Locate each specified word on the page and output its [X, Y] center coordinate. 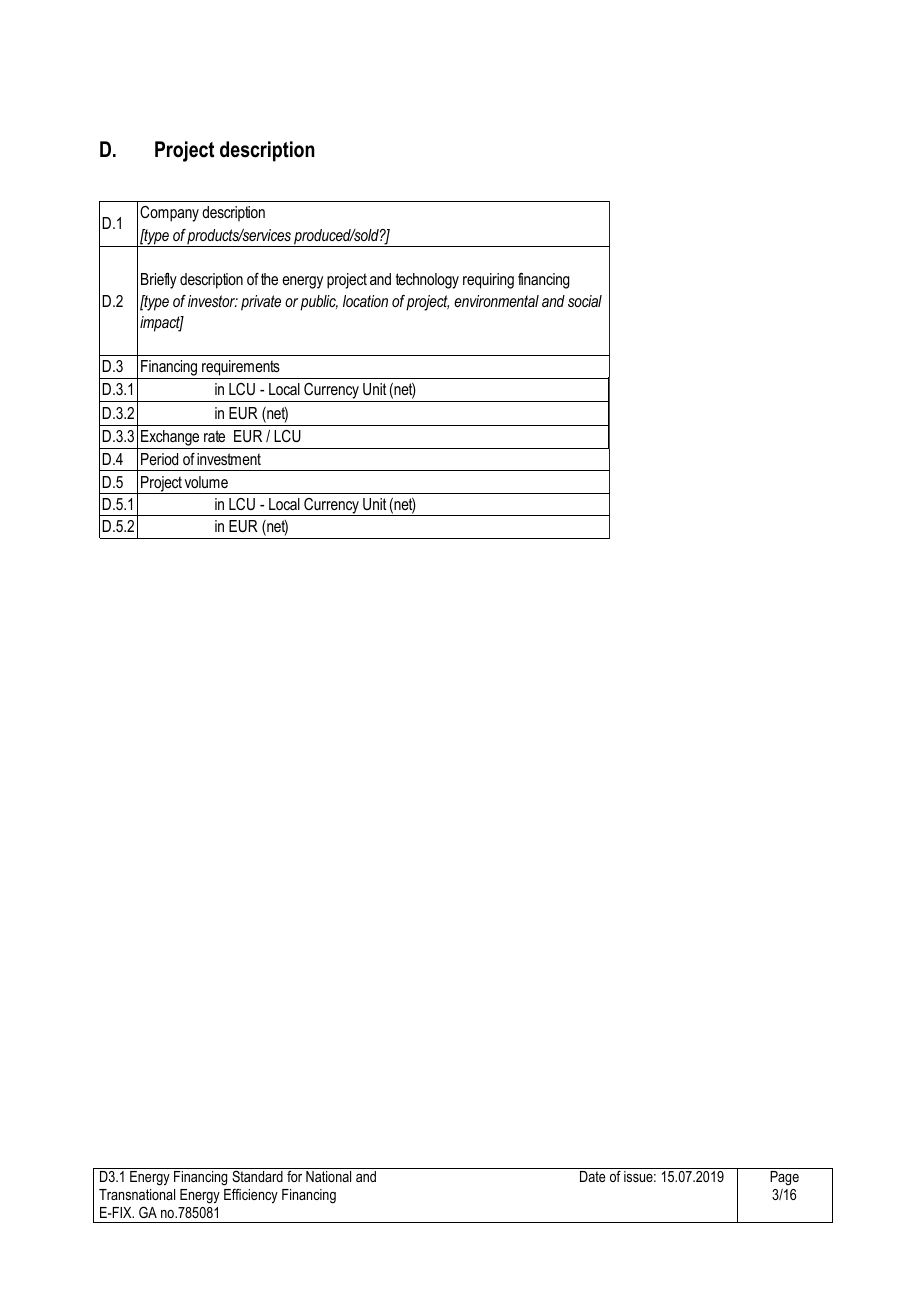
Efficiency [251, 1195]
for [294, 1176]
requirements [241, 368]
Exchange [170, 438]
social [585, 301]
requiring [488, 281]
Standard [257, 1176]
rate [214, 436]
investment [229, 459]
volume [206, 482]
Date [593, 1176]
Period [159, 459]
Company [169, 214]
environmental [496, 301]
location [365, 301]
